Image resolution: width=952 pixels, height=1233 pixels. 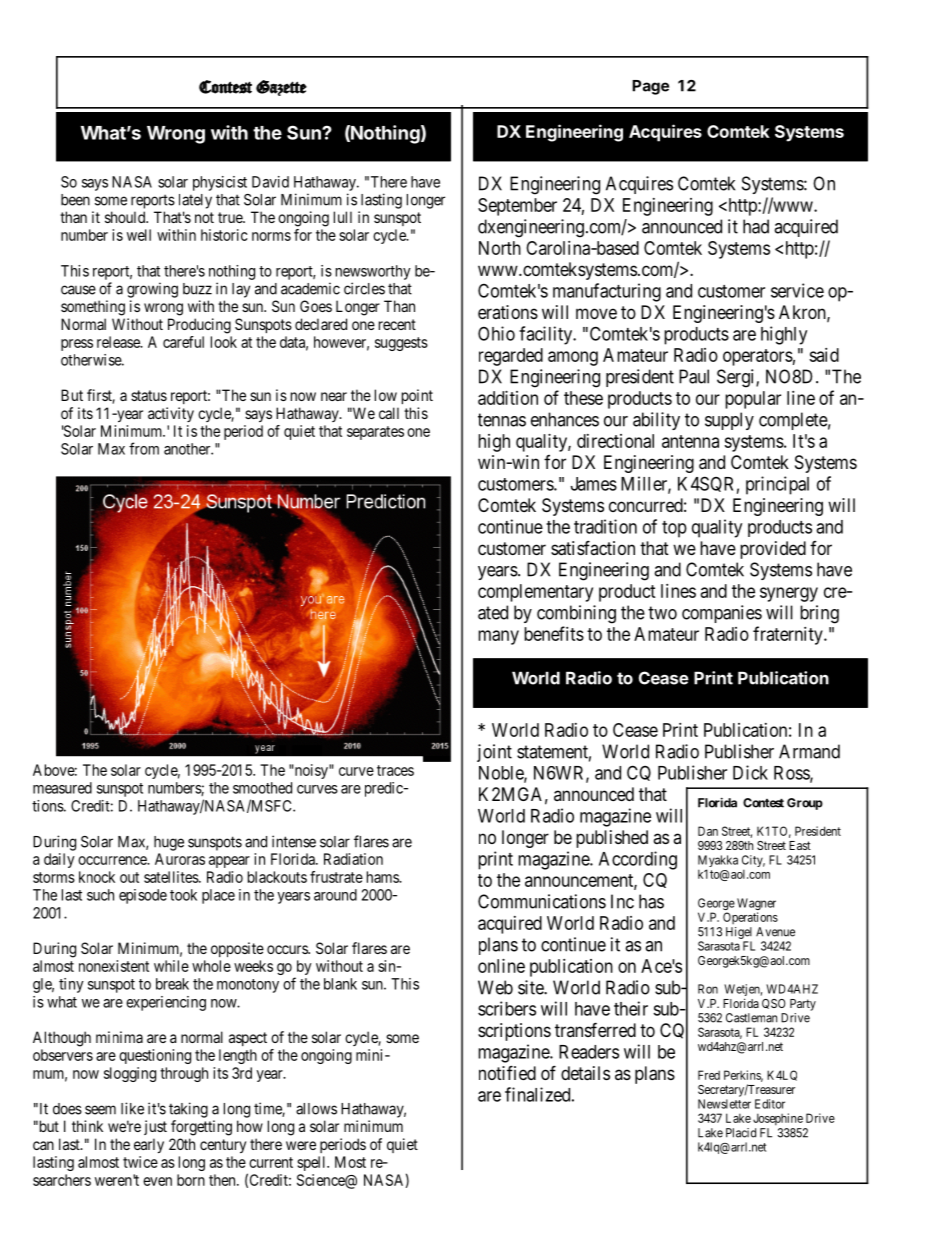 What do you see at coordinates (220, 183) in the document?
I see `physicist` at bounding box center [220, 183].
